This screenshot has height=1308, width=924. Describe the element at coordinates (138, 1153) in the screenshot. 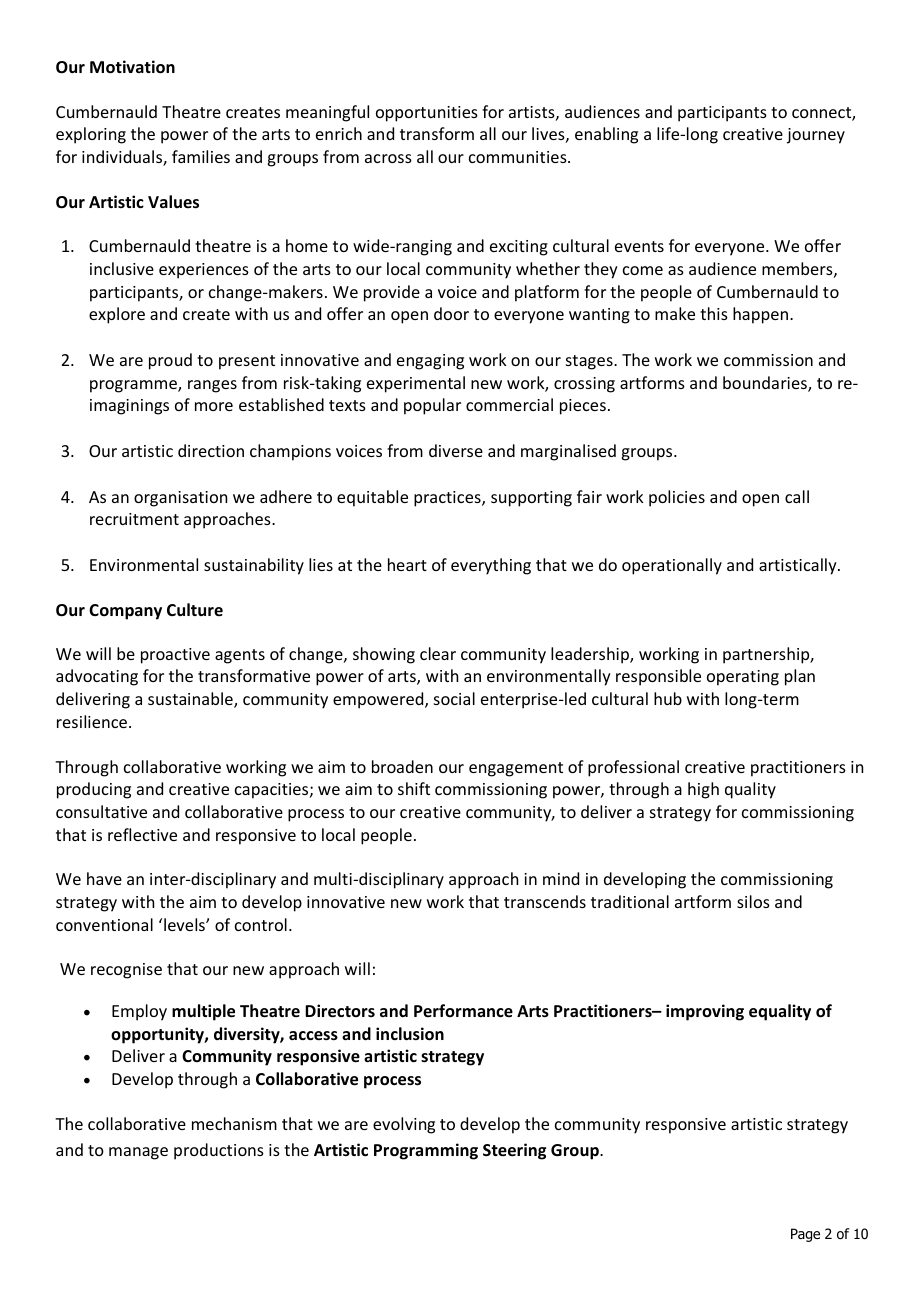

I see `manage` at that location.
